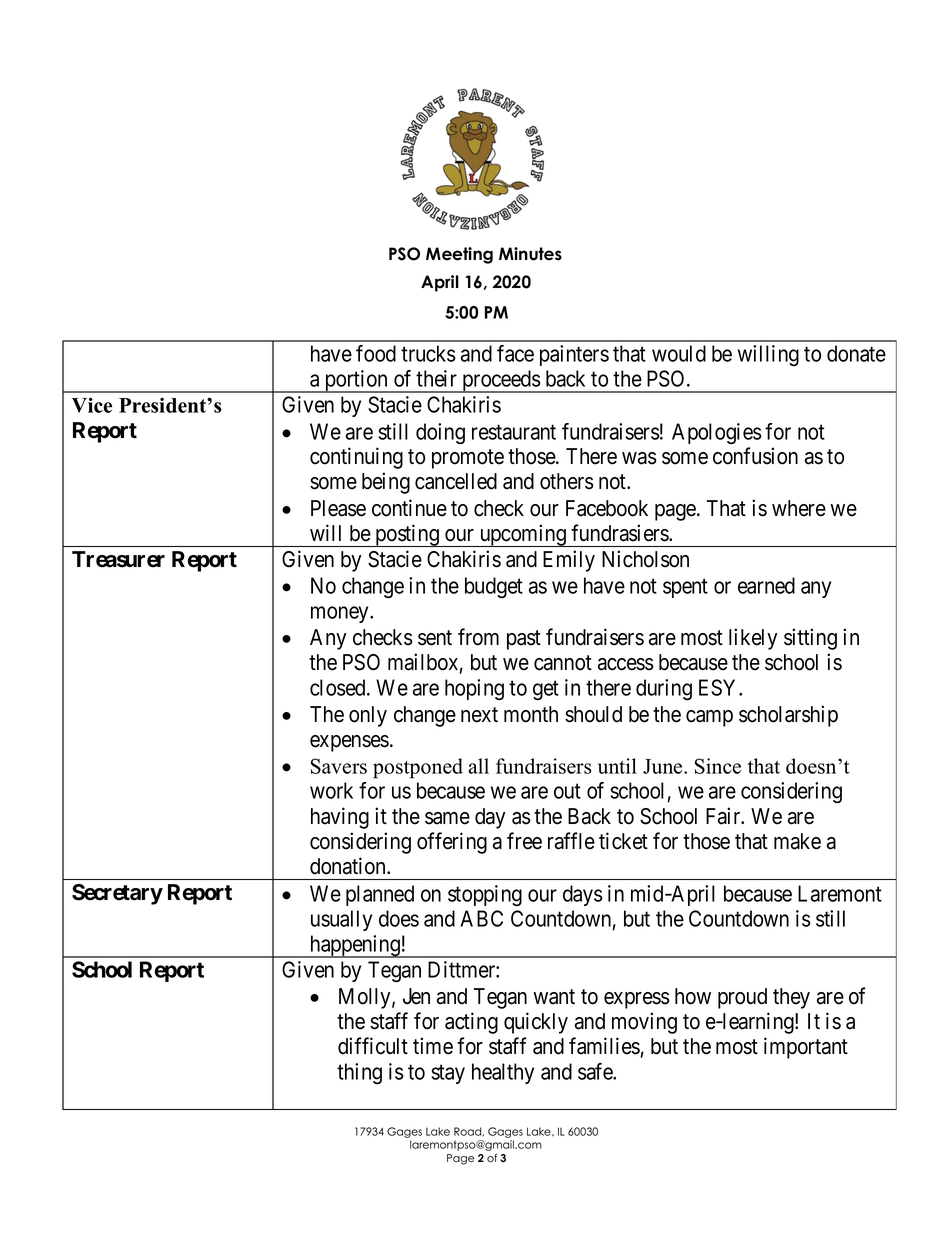  What do you see at coordinates (806, 1048) in the screenshot?
I see `important` at bounding box center [806, 1048].
